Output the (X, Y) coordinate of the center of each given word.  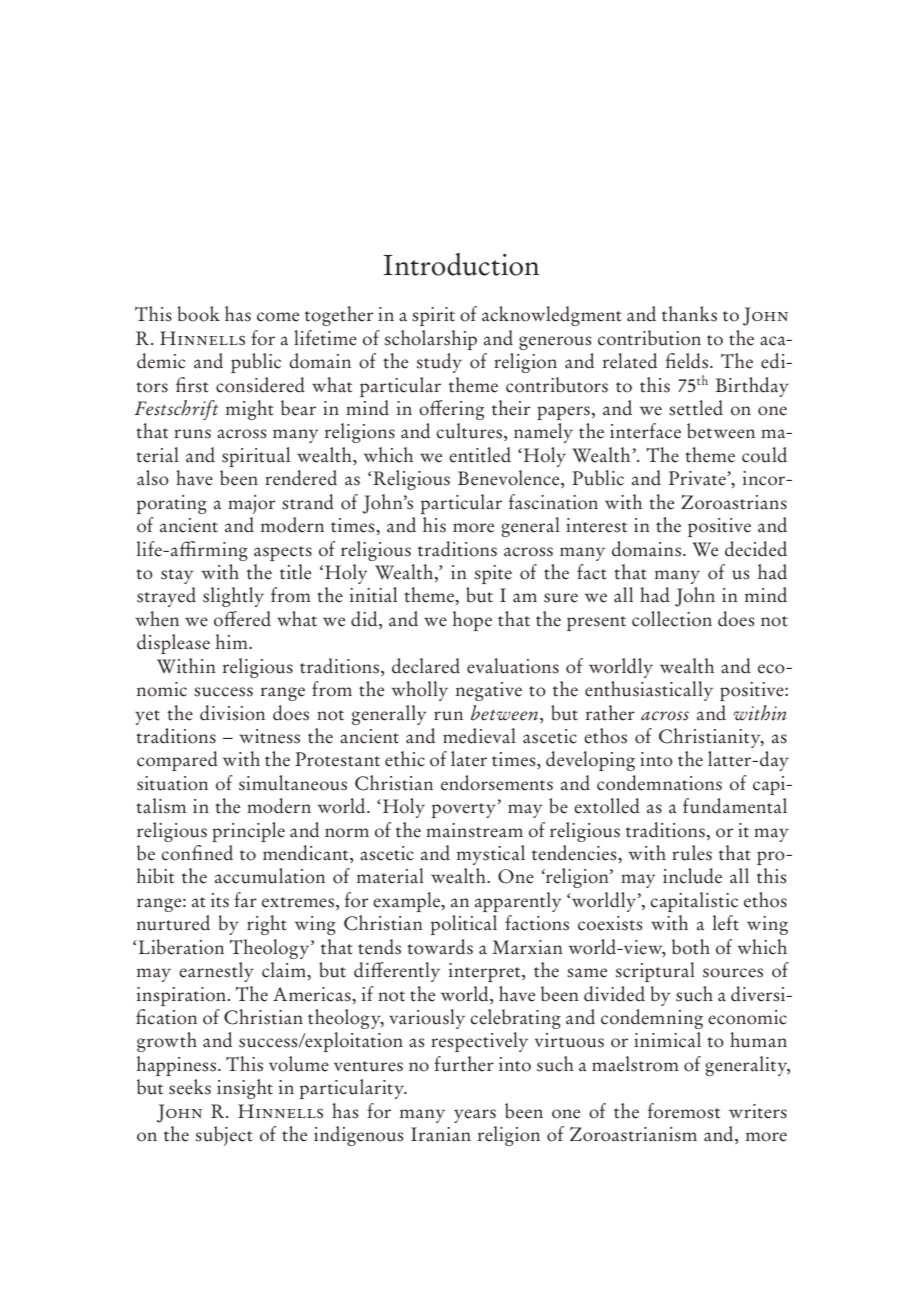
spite (493, 574)
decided (756, 549)
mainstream (474, 830)
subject (224, 1136)
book (199, 314)
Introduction (461, 264)
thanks (689, 314)
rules (692, 853)
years (475, 1116)
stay (177, 576)
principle (248, 832)
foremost (684, 1111)
